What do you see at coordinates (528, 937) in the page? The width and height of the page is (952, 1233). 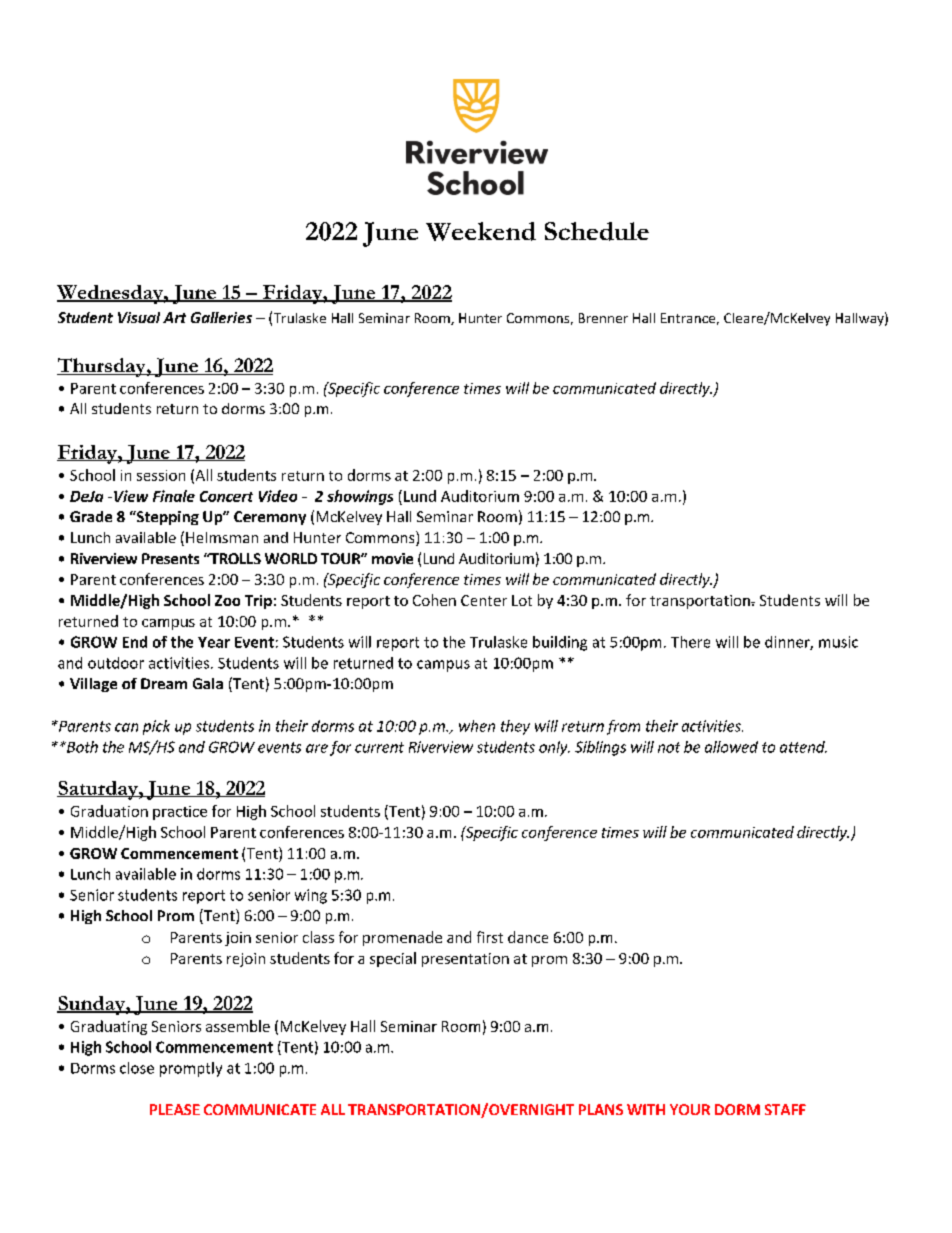 I see `dance` at bounding box center [528, 937].
